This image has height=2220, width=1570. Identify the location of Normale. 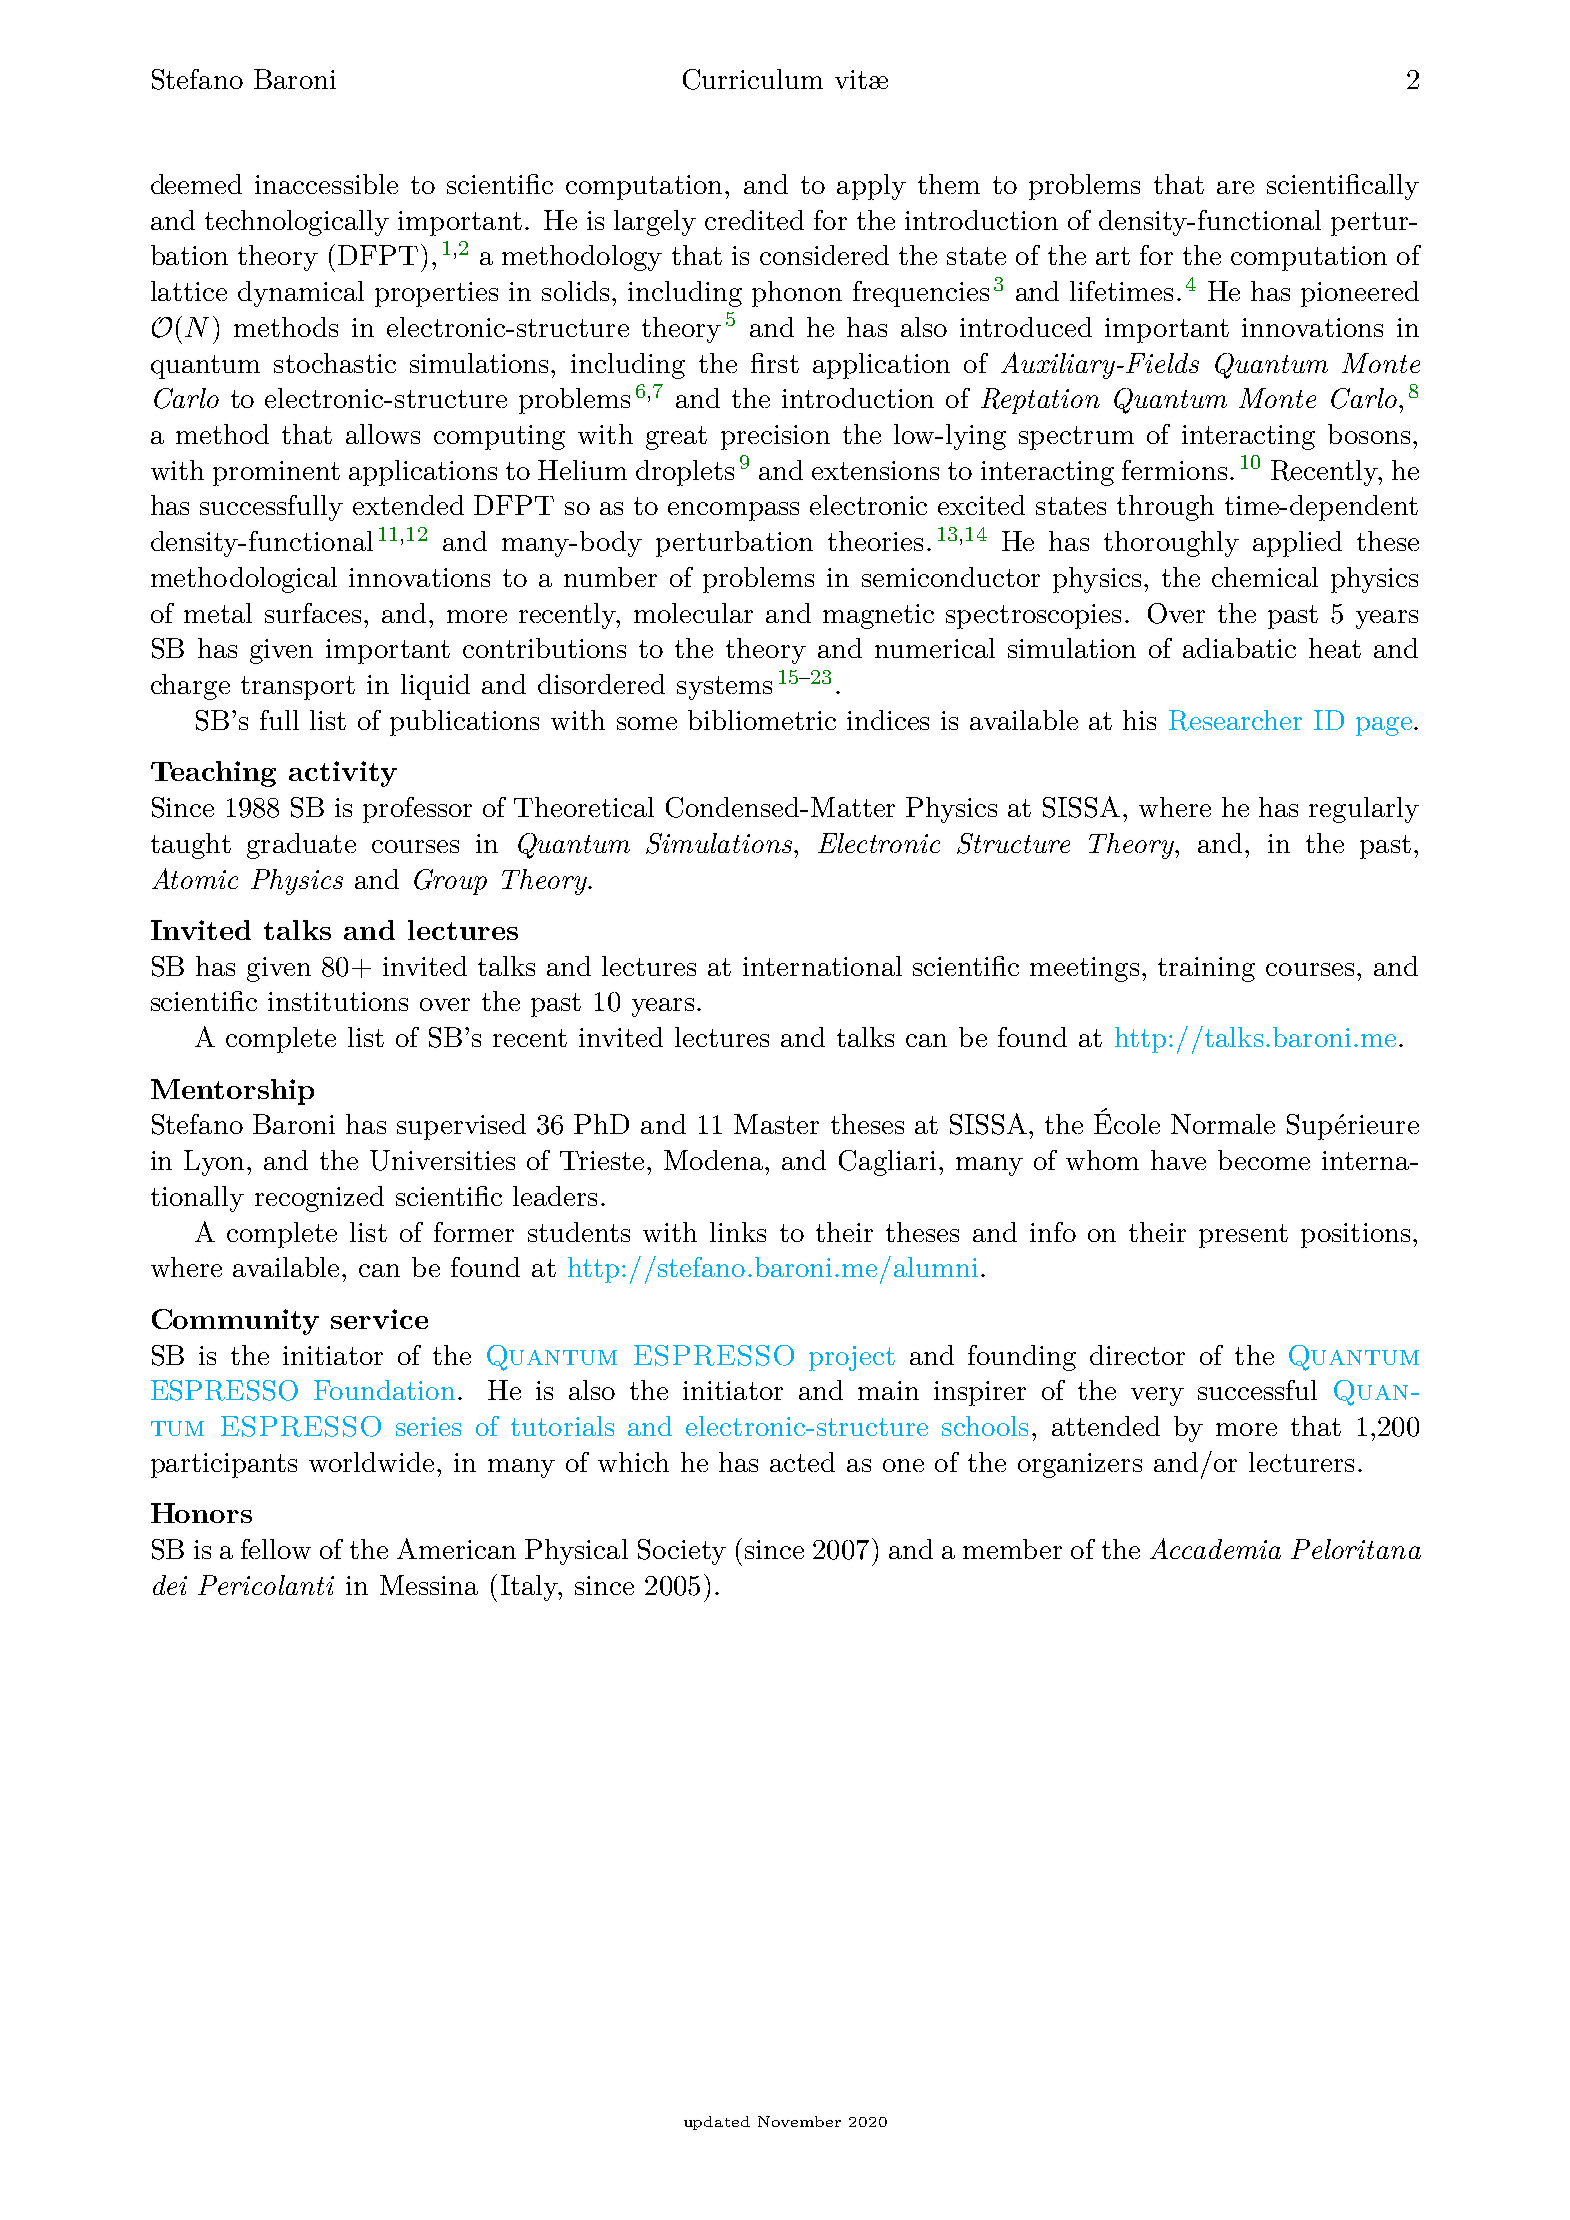
(1223, 1124).
